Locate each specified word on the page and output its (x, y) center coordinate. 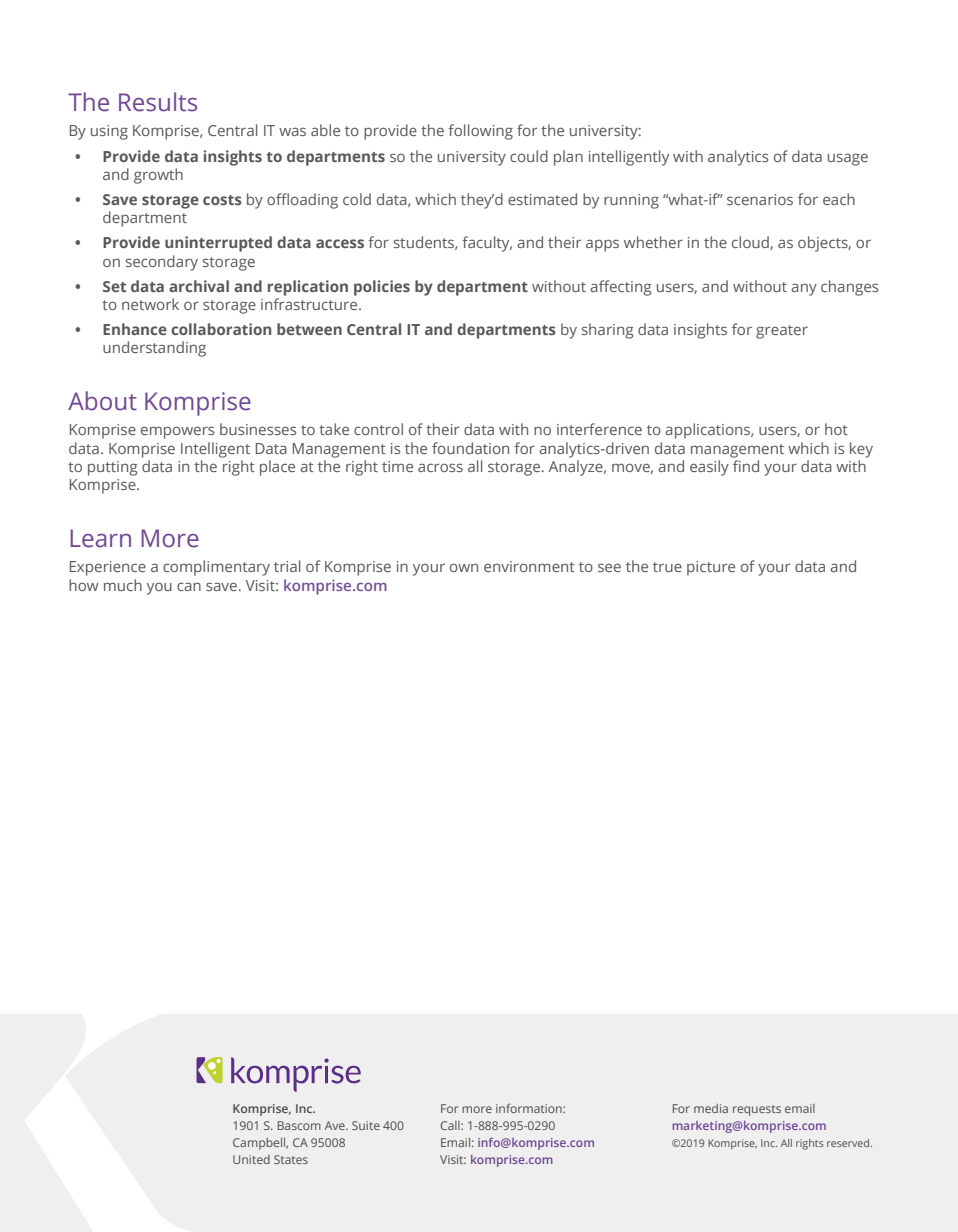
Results (158, 102)
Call (451, 1125)
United (251, 1159)
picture (711, 568)
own (464, 567)
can (189, 586)
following (480, 132)
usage (848, 159)
